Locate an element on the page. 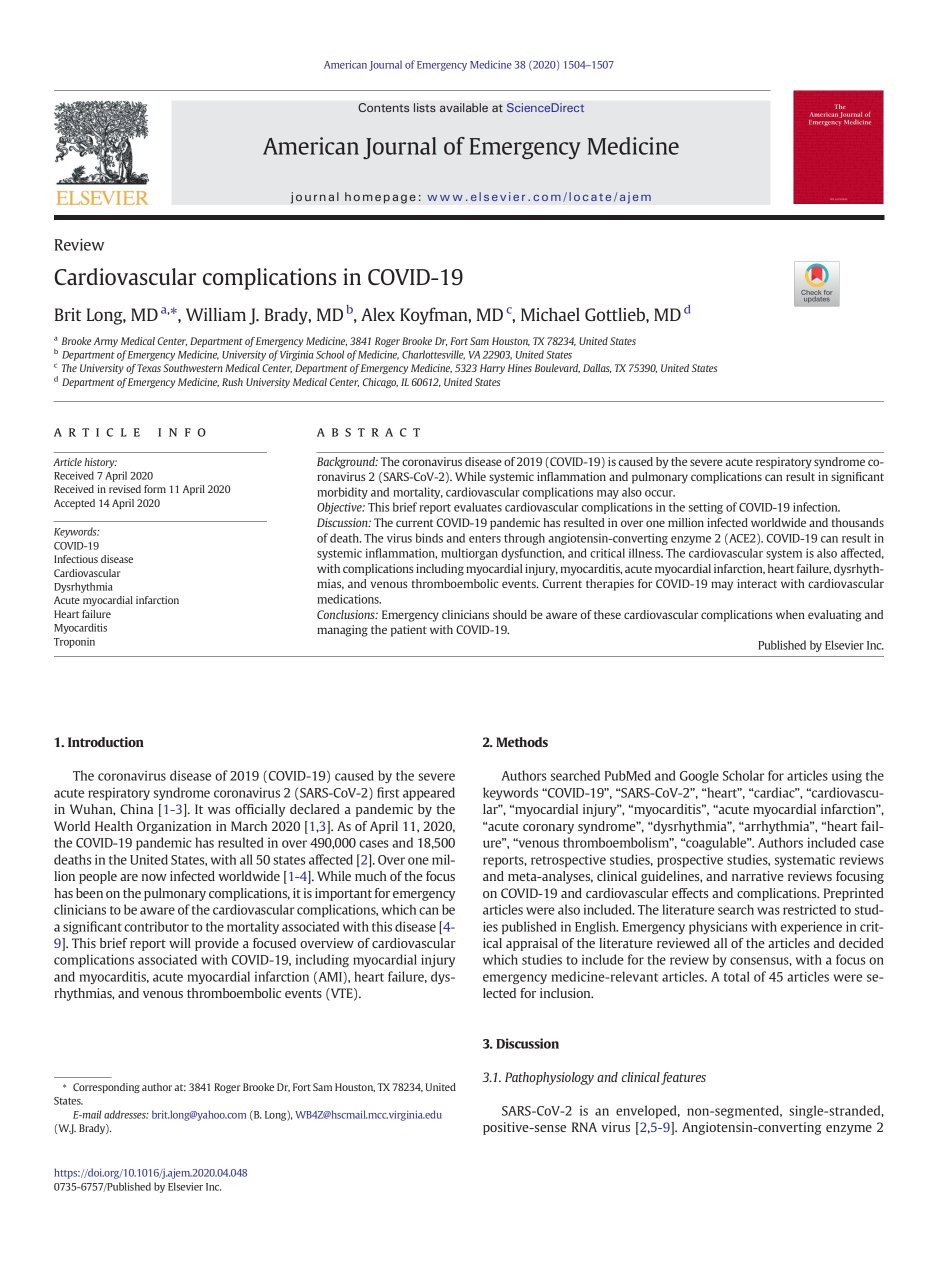  Gottlieb is located at coordinates (616, 314).
